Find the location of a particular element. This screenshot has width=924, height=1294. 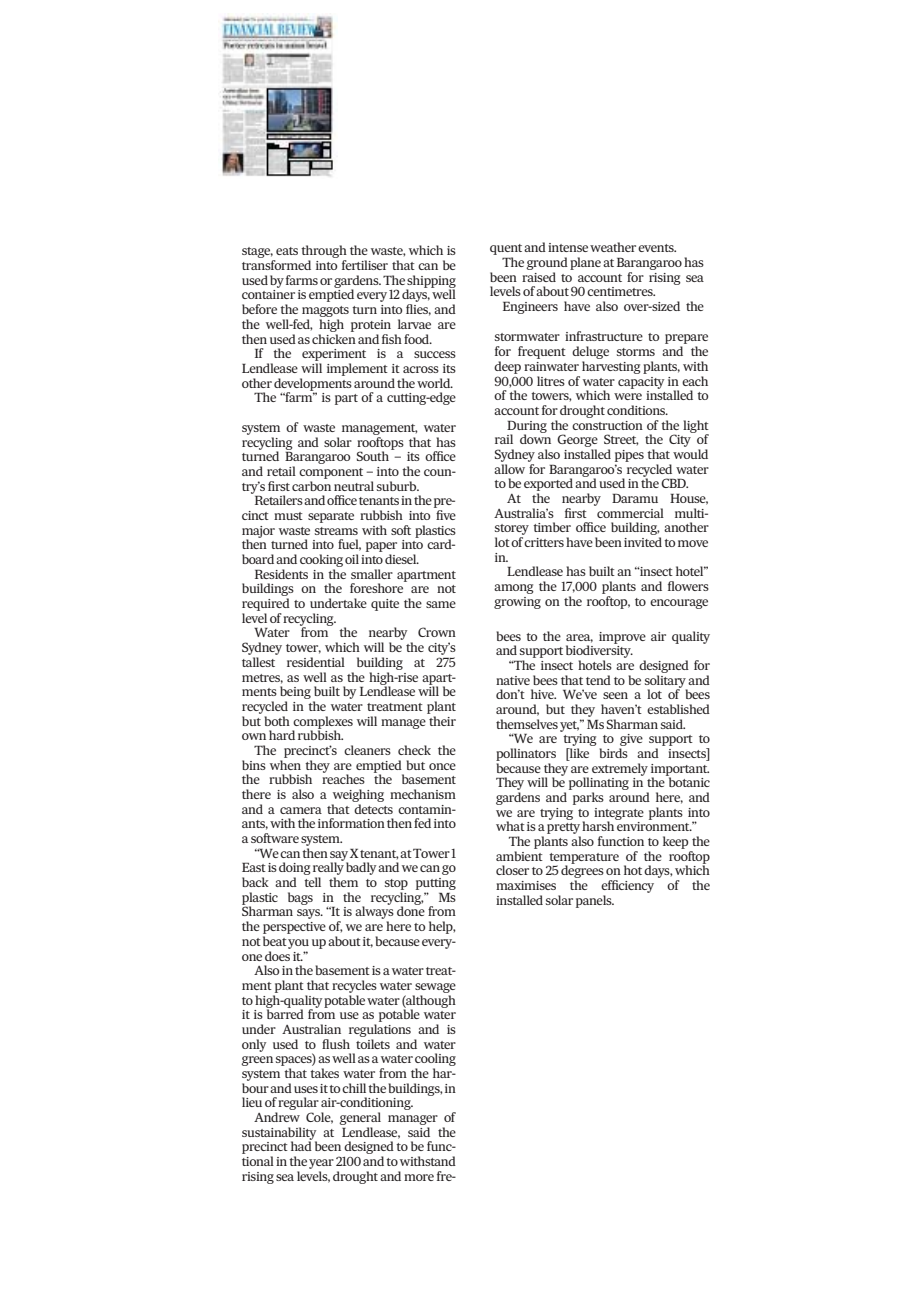

shipping is located at coordinates (431, 282).
